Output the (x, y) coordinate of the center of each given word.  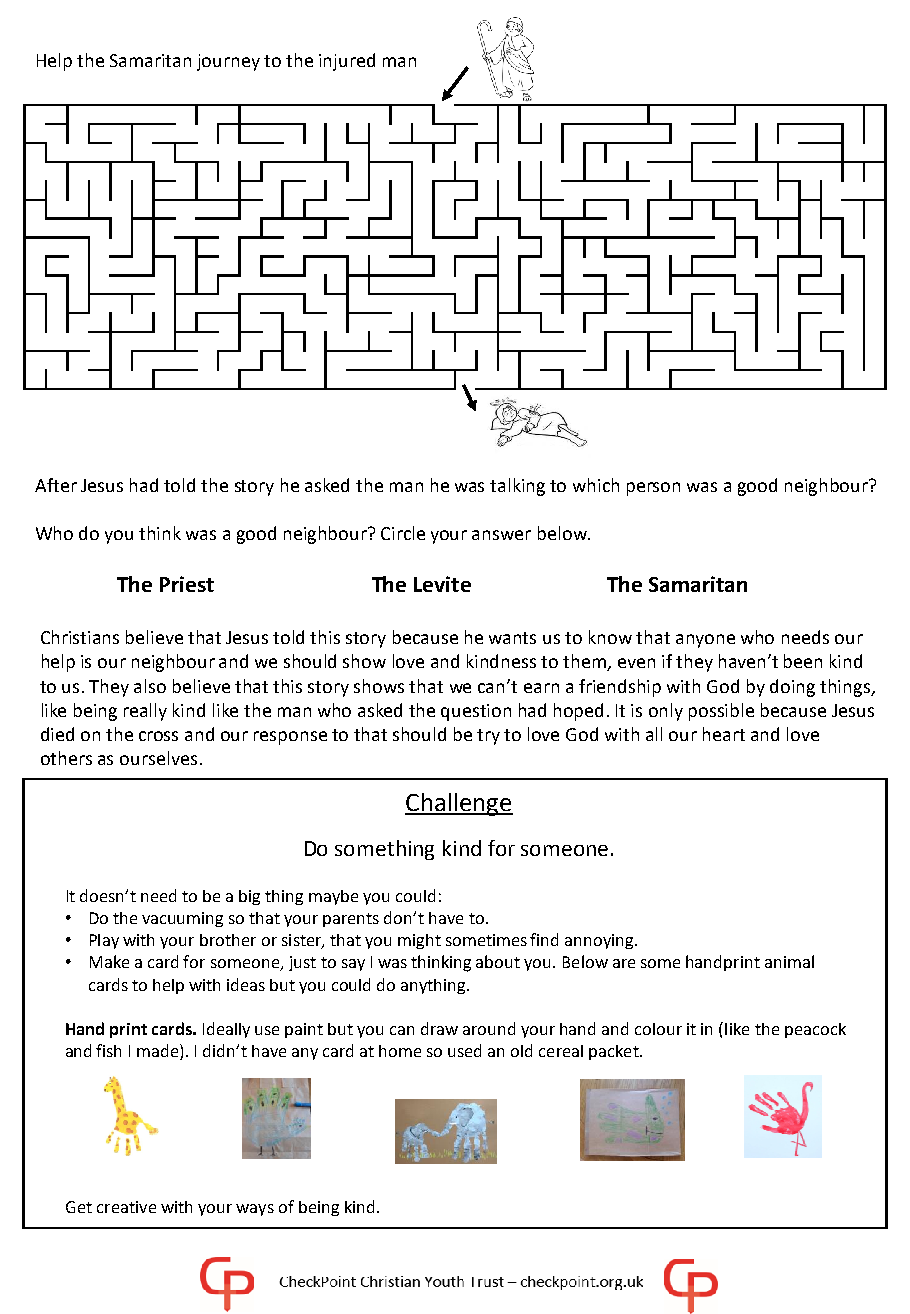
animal (789, 961)
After (56, 485)
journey (228, 62)
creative (126, 1207)
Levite (442, 584)
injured (347, 62)
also (150, 686)
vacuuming (182, 919)
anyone (705, 641)
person (653, 489)
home (400, 1051)
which (596, 485)
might (419, 941)
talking (517, 487)
